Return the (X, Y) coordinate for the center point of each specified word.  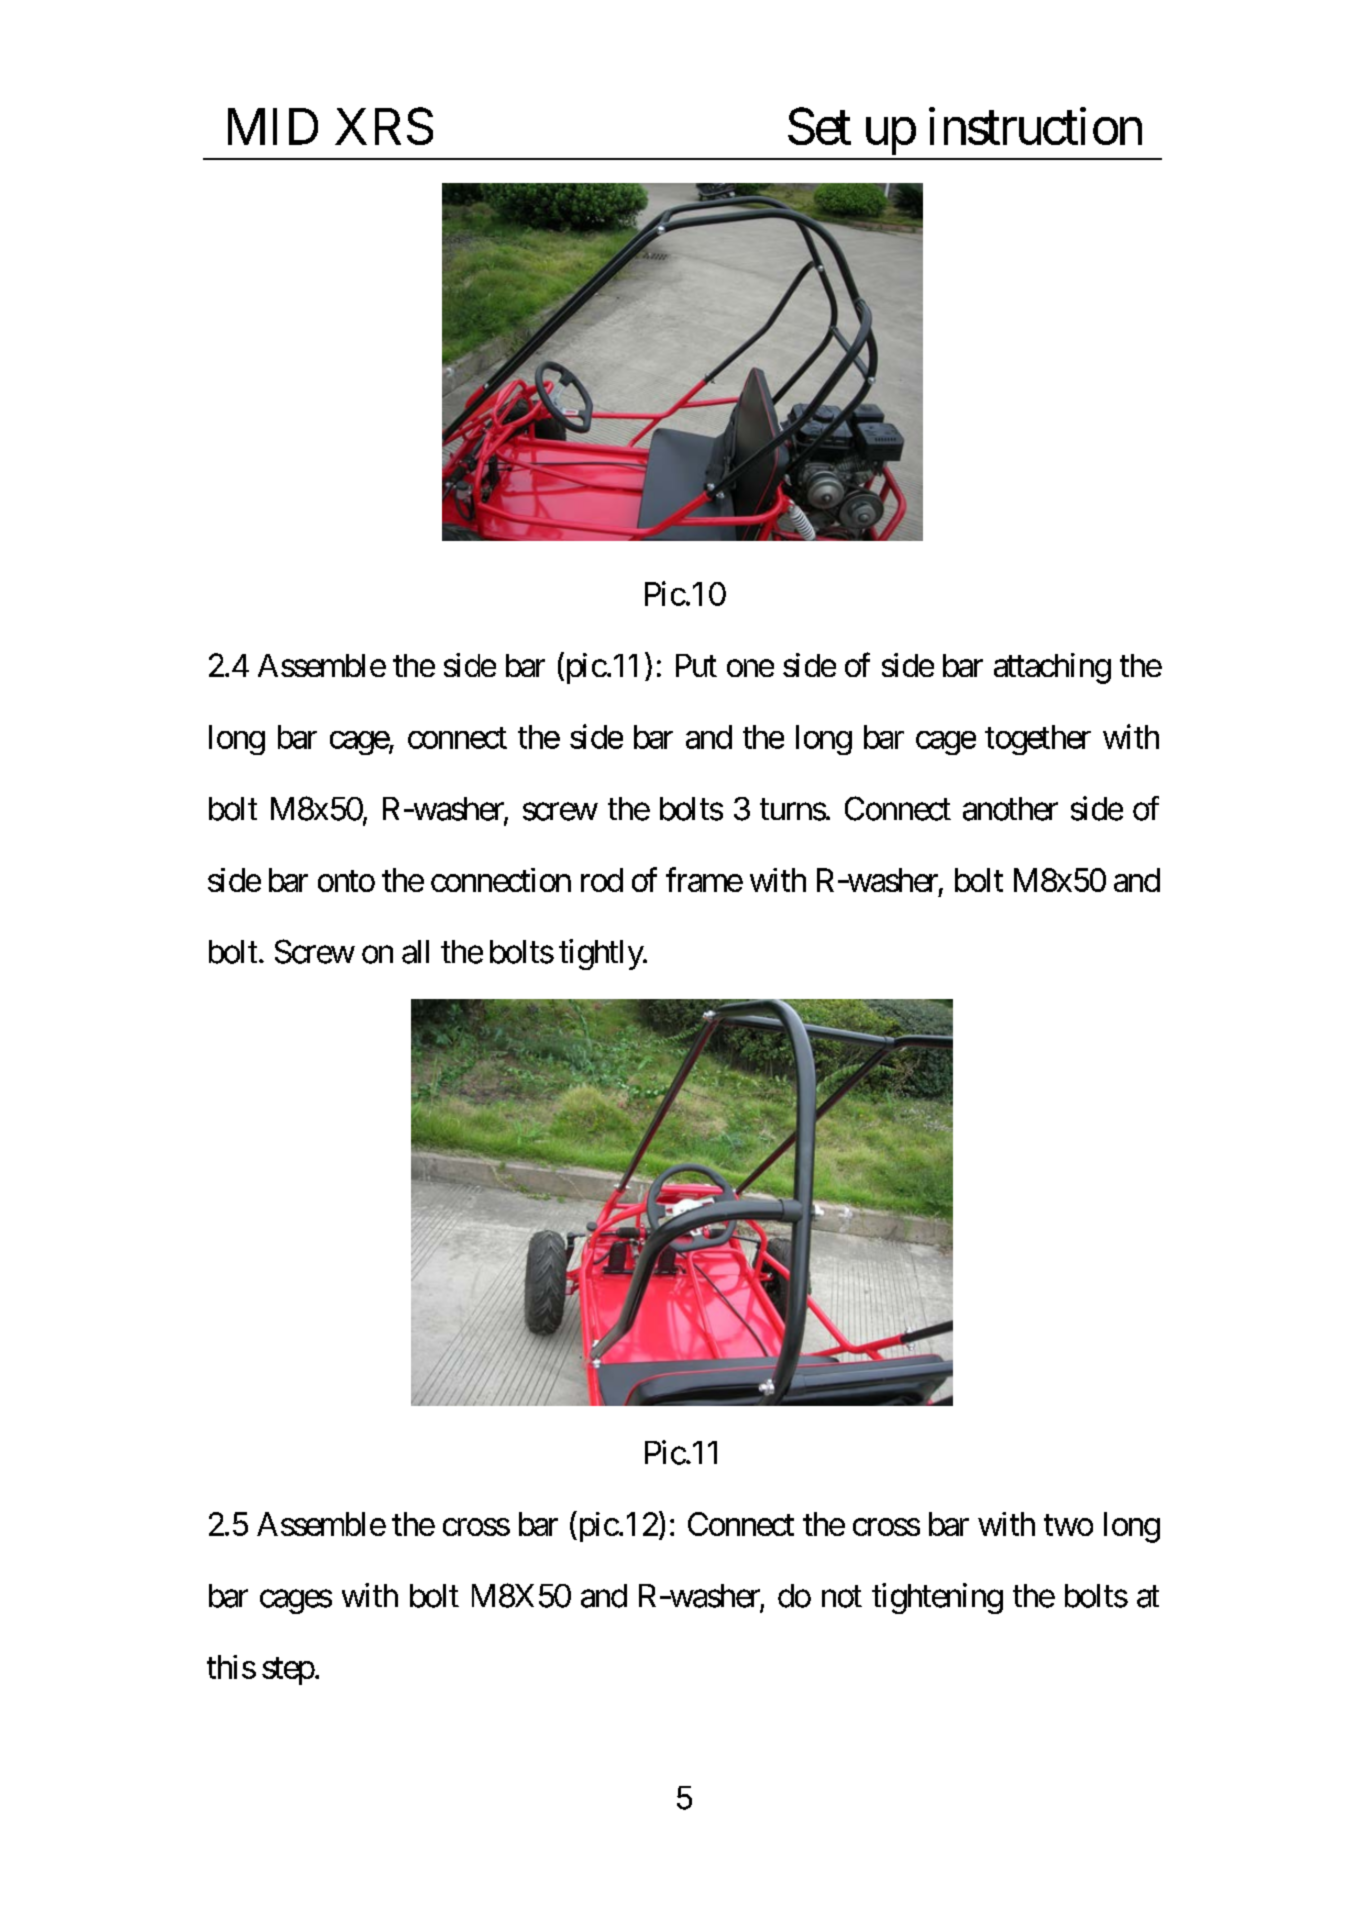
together (1038, 740)
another (1010, 809)
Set (819, 126)
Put (696, 665)
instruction (1035, 126)
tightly (601, 954)
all (415, 952)
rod (602, 880)
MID (273, 127)
